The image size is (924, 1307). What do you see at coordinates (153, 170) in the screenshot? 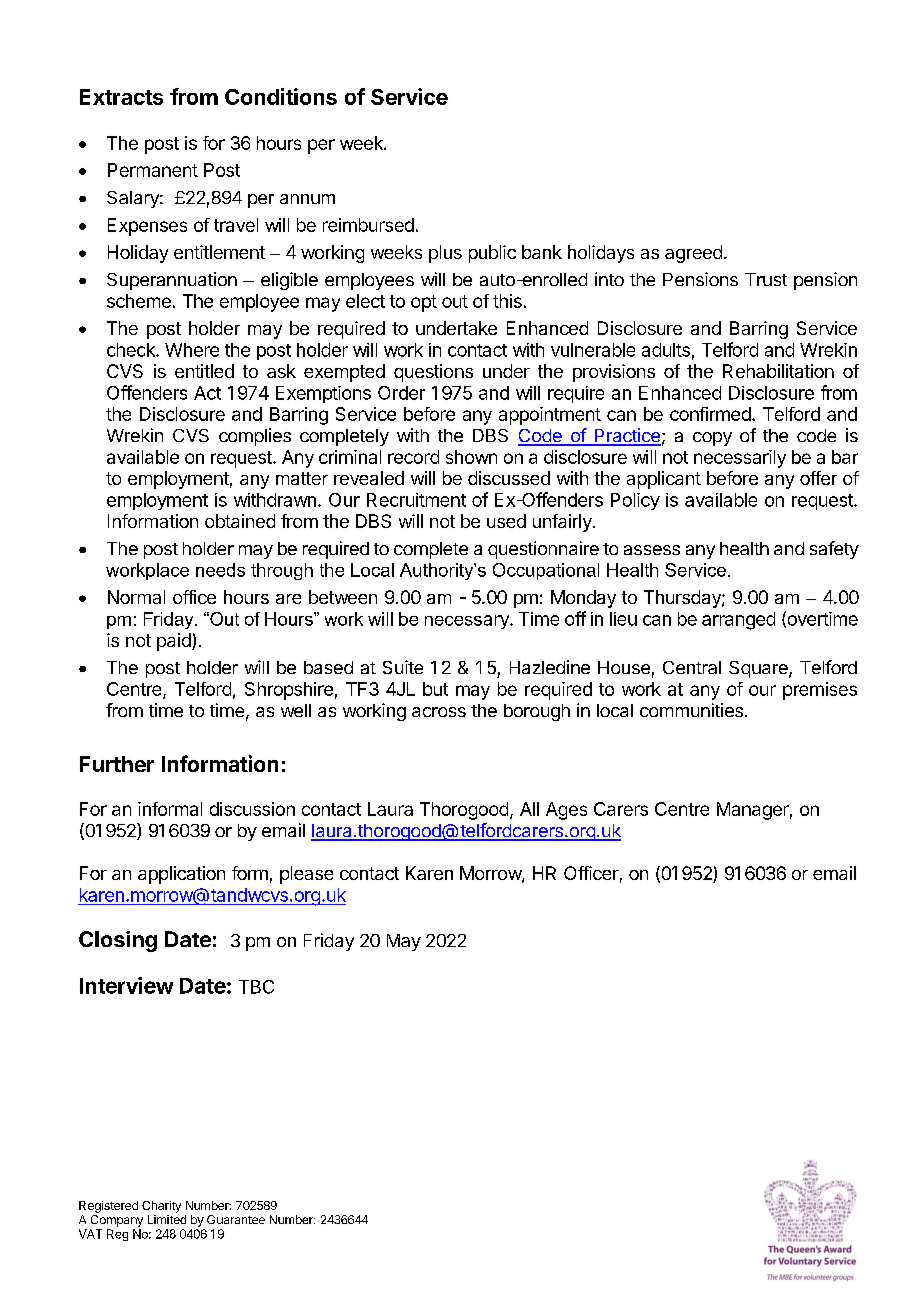
I see `Permanent` at bounding box center [153, 170].
